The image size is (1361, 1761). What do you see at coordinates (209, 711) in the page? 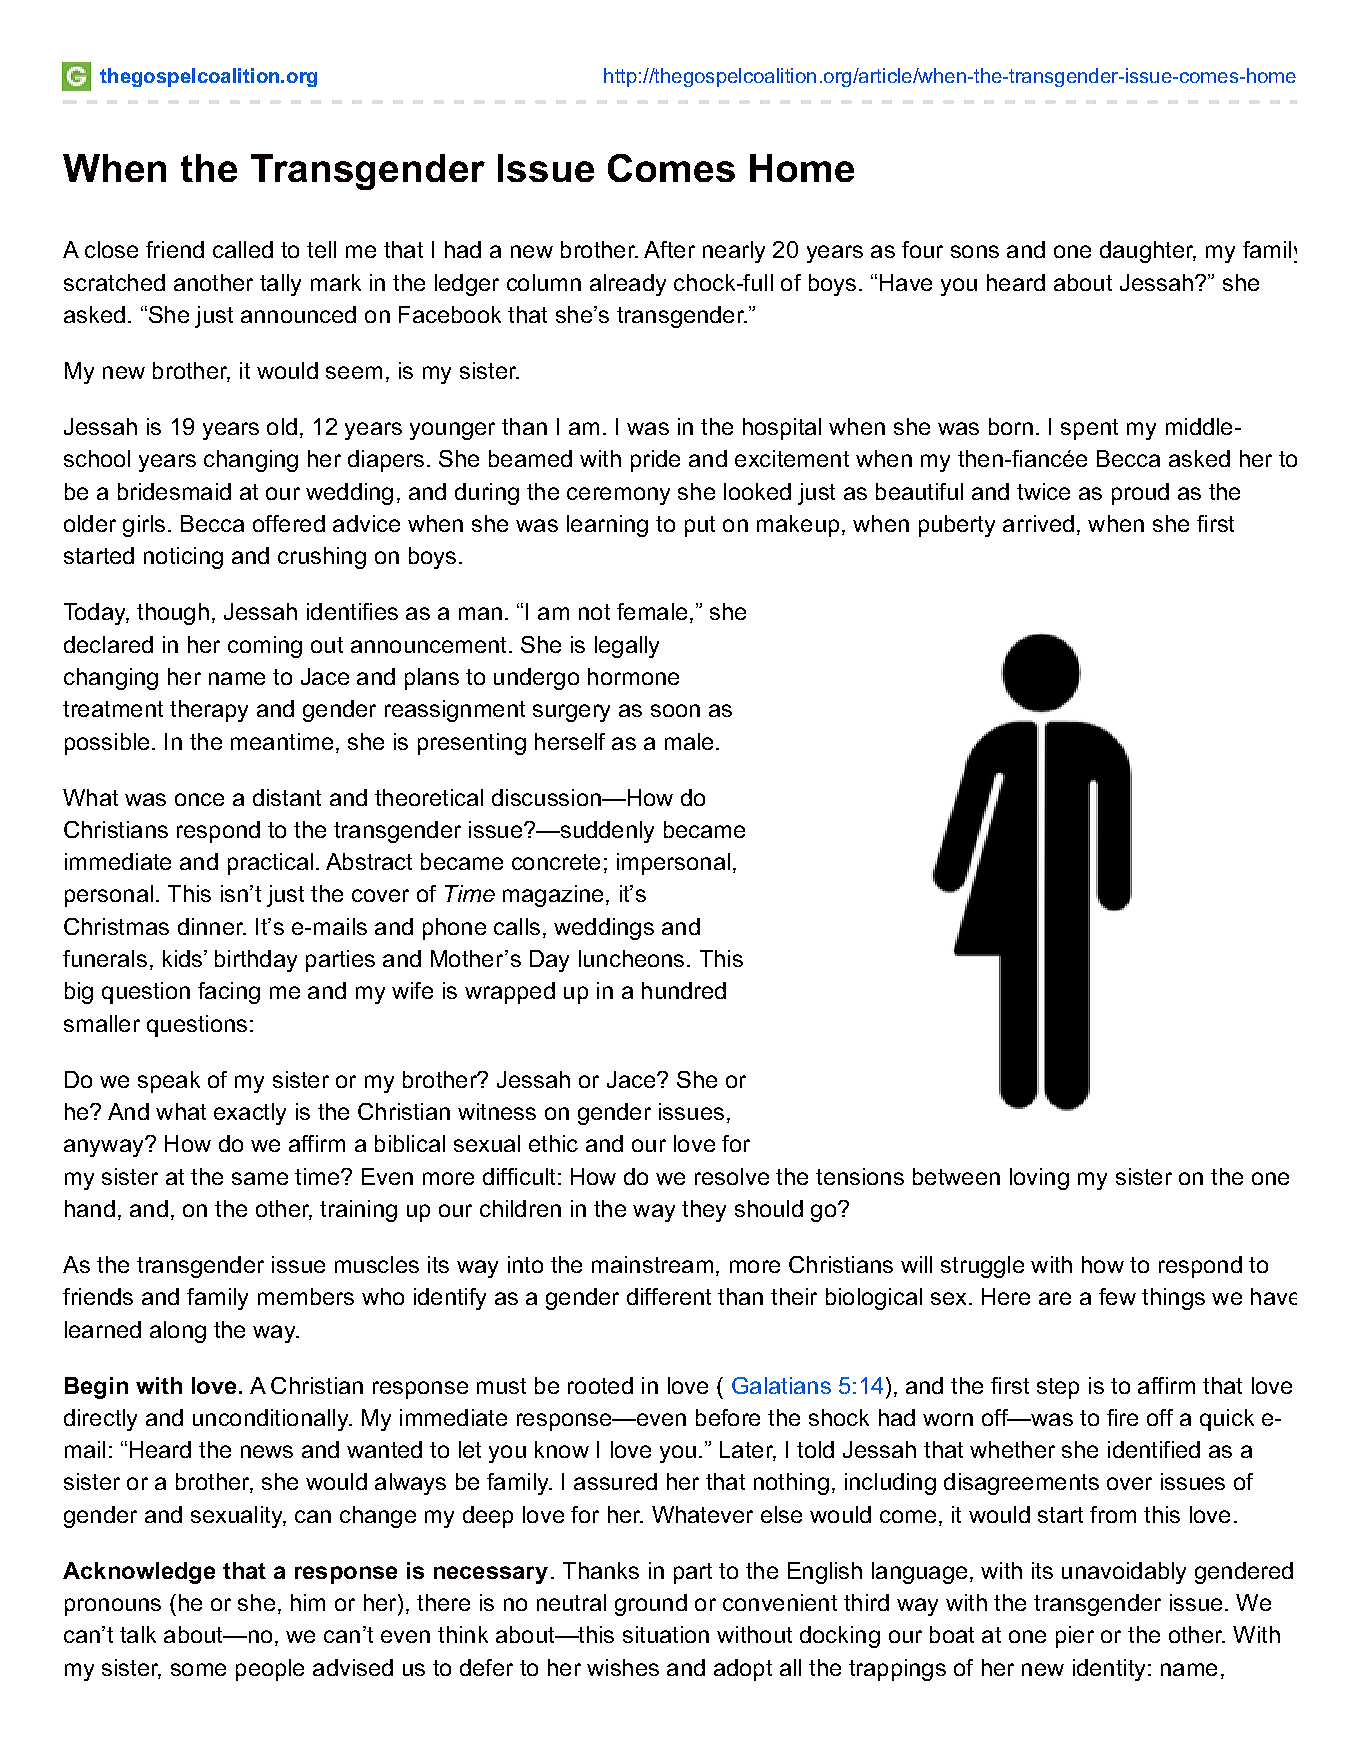
I see `therapy` at bounding box center [209, 711].
